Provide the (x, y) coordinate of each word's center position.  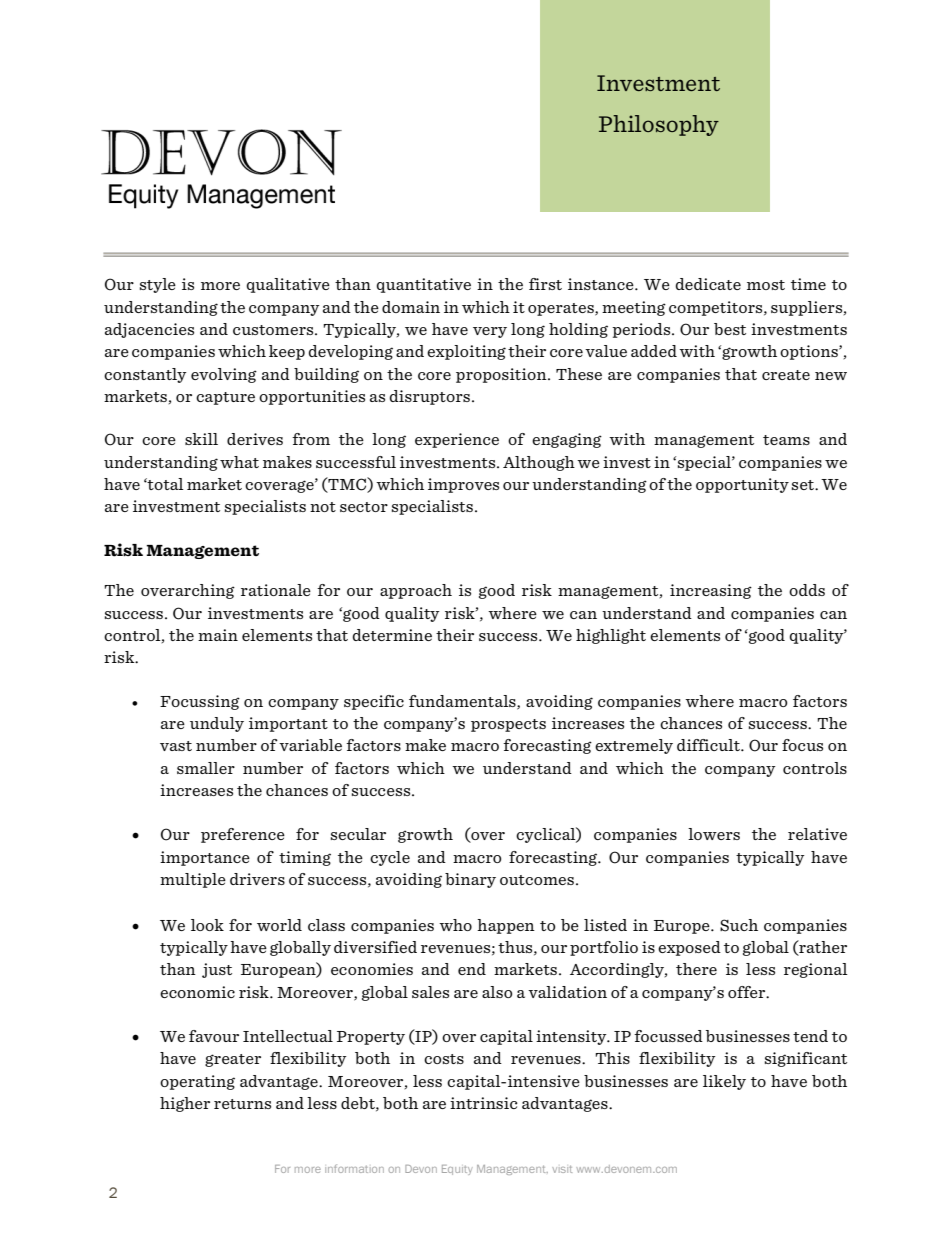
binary (470, 880)
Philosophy (659, 125)
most (766, 285)
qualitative (288, 285)
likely (724, 1082)
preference (243, 835)
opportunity (742, 485)
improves (463, 485)
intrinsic (483, 1103)
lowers (714, 834)
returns (242, 1104)
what (239, 462)
